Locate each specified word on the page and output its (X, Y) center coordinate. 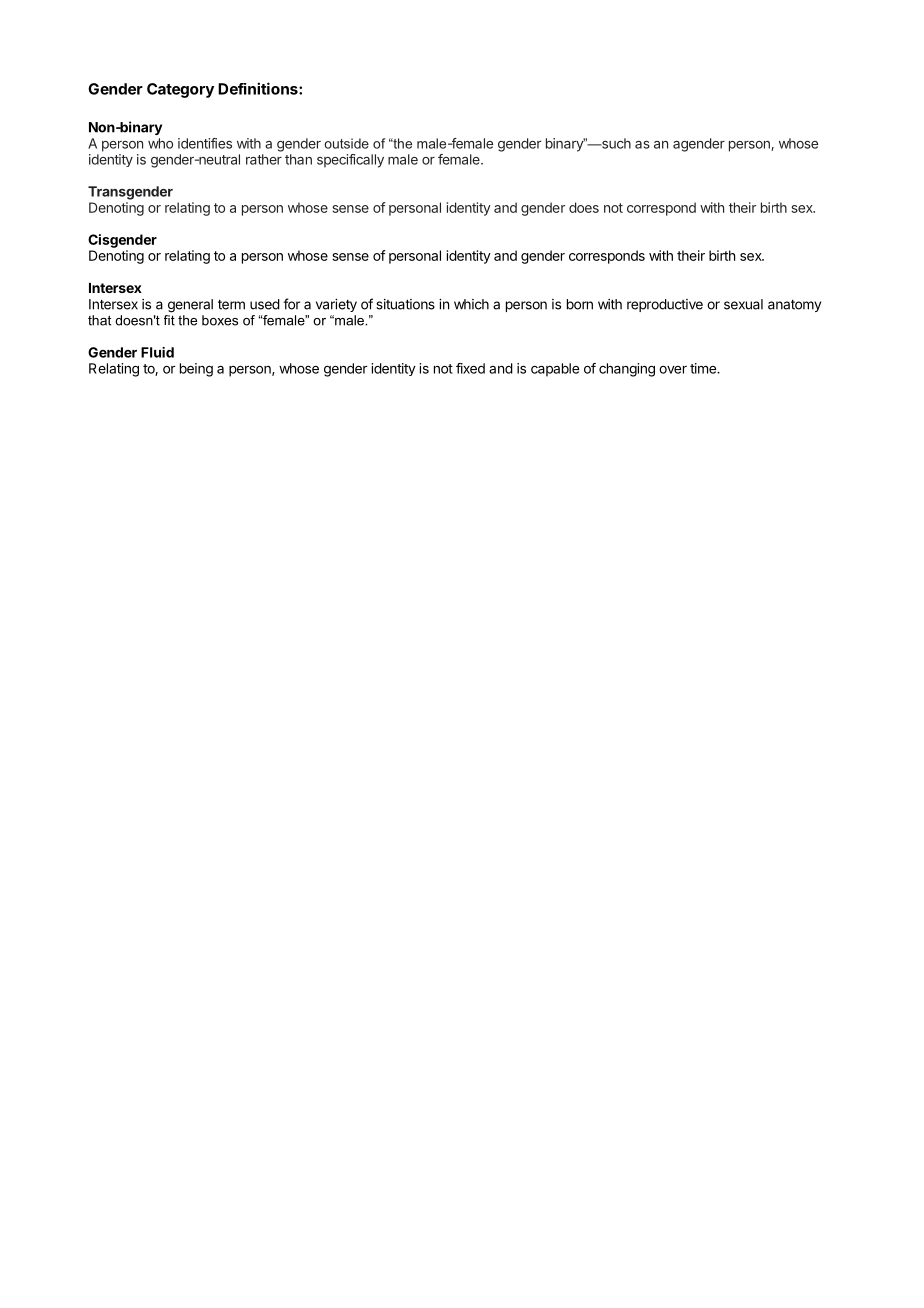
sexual (743, 304)
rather (264, 159)
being (196, 370)
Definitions (259, 88)
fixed (470, 368)
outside (346, 143)
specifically (350, 161)
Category (180, 90)
